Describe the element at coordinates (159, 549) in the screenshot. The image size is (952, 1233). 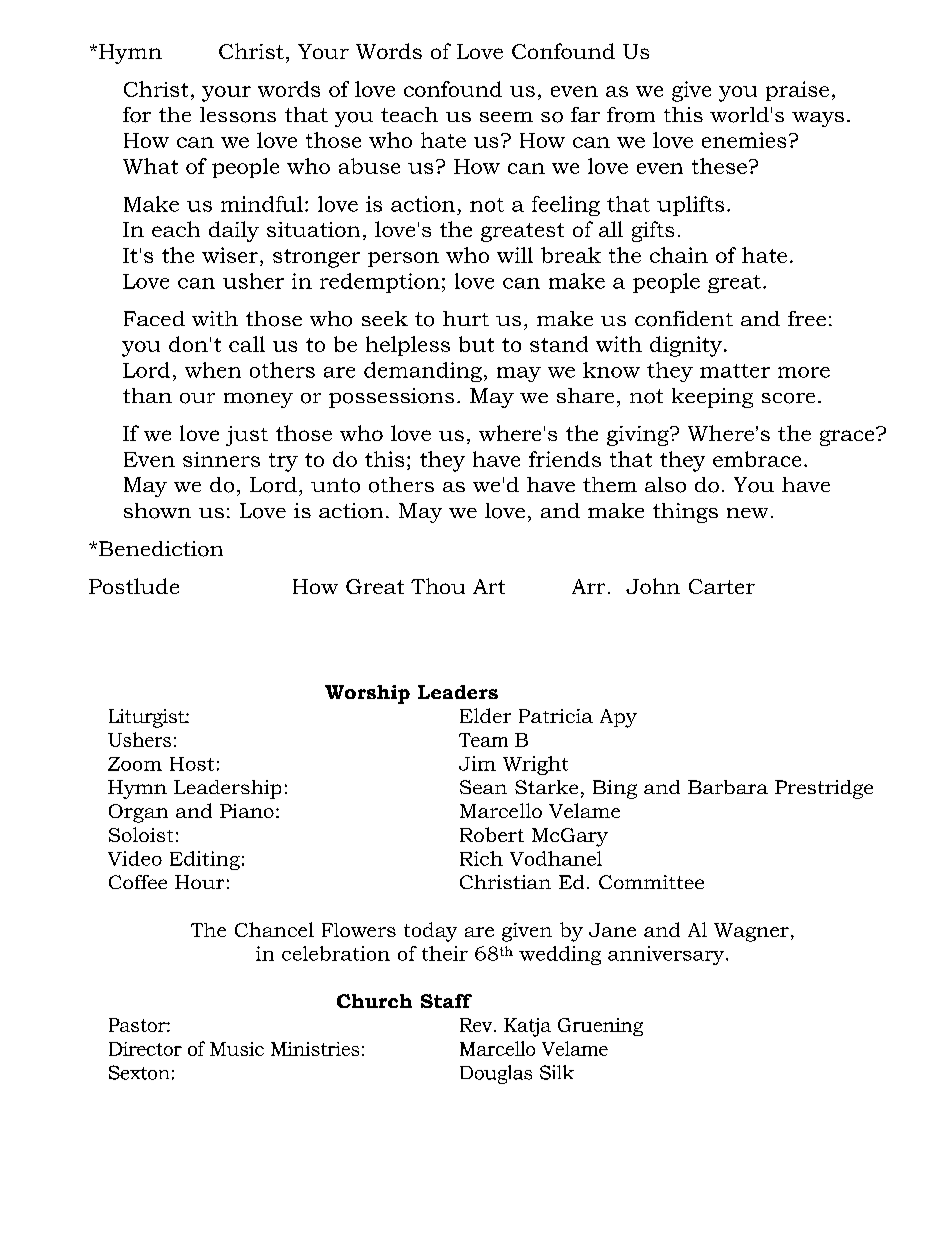
I see `Benediction` at that location.
